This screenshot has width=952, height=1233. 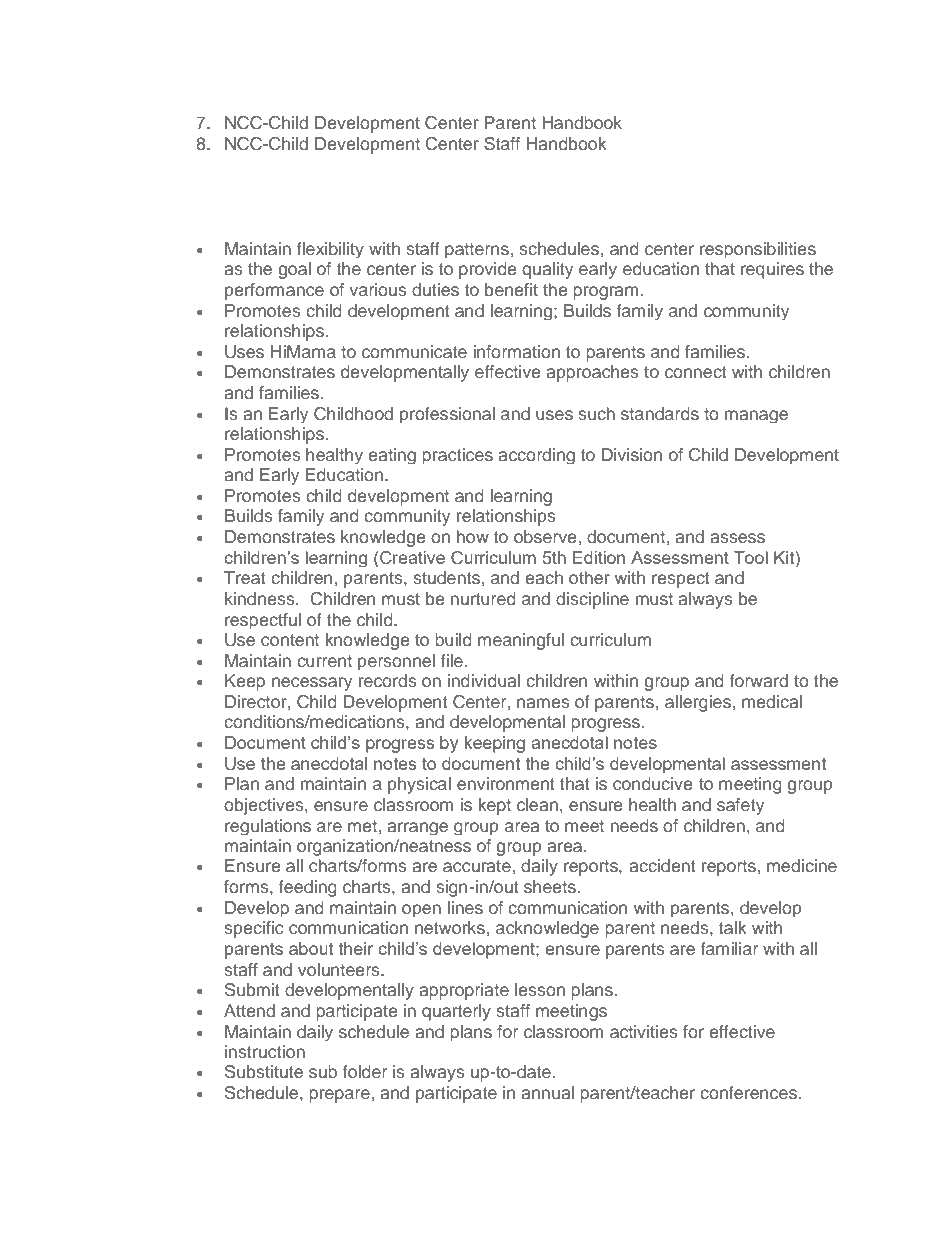 What do you see at coordinates (547, 1092) in the screenshot?
I see `annual` at bounding box center [547, 1092].
